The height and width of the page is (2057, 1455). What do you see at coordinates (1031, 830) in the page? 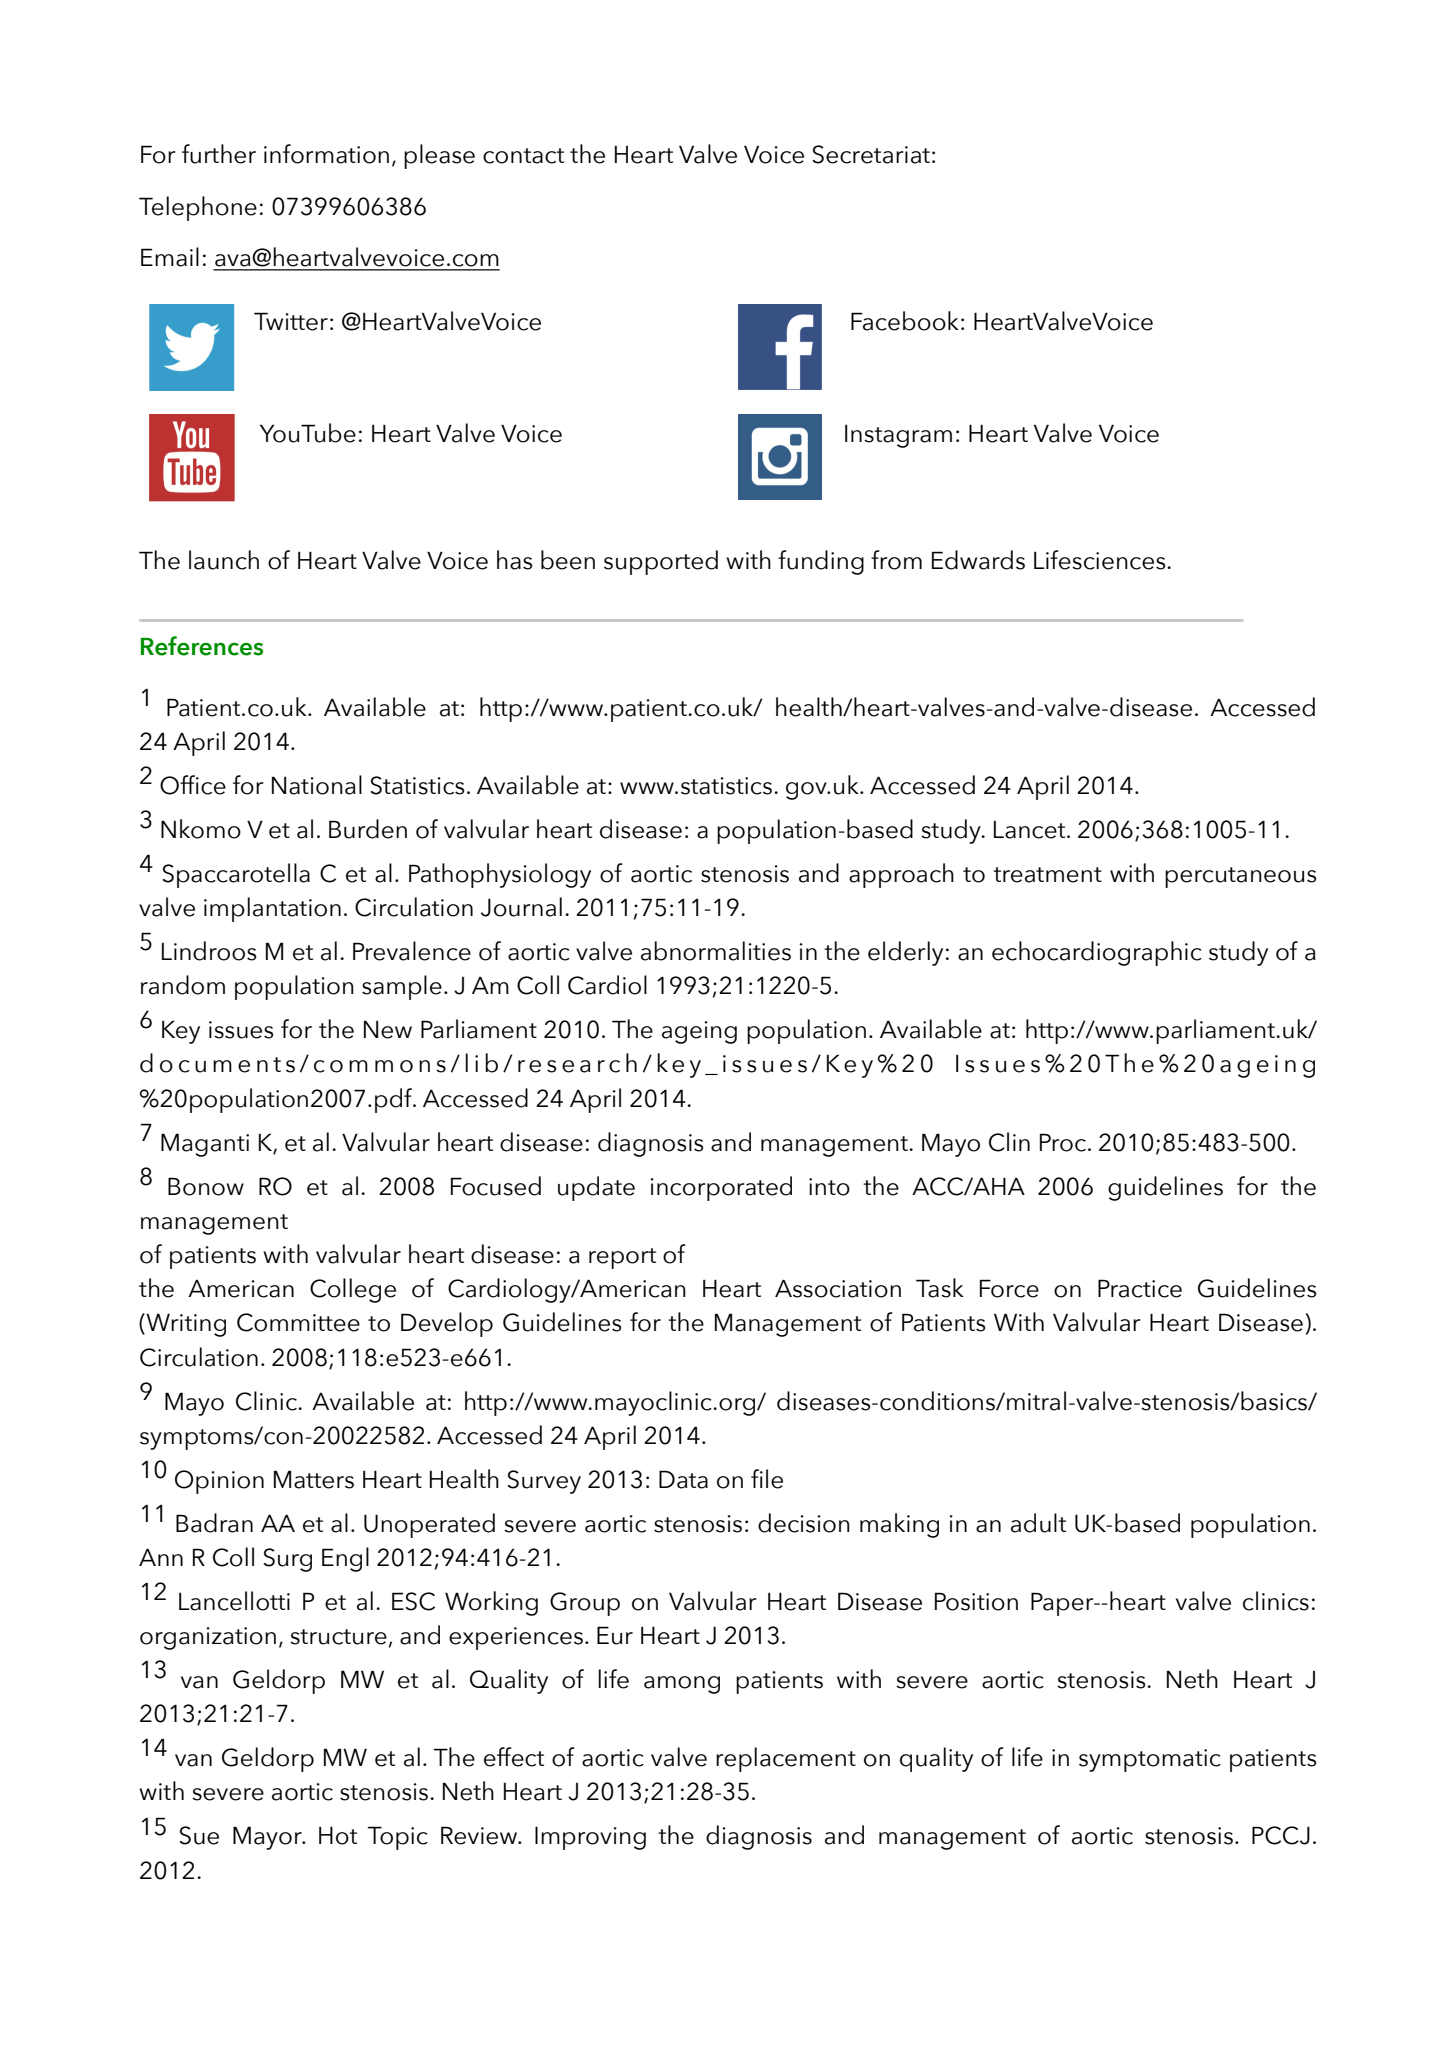
I see `Lancet` at bounding box center [1031, 830].
